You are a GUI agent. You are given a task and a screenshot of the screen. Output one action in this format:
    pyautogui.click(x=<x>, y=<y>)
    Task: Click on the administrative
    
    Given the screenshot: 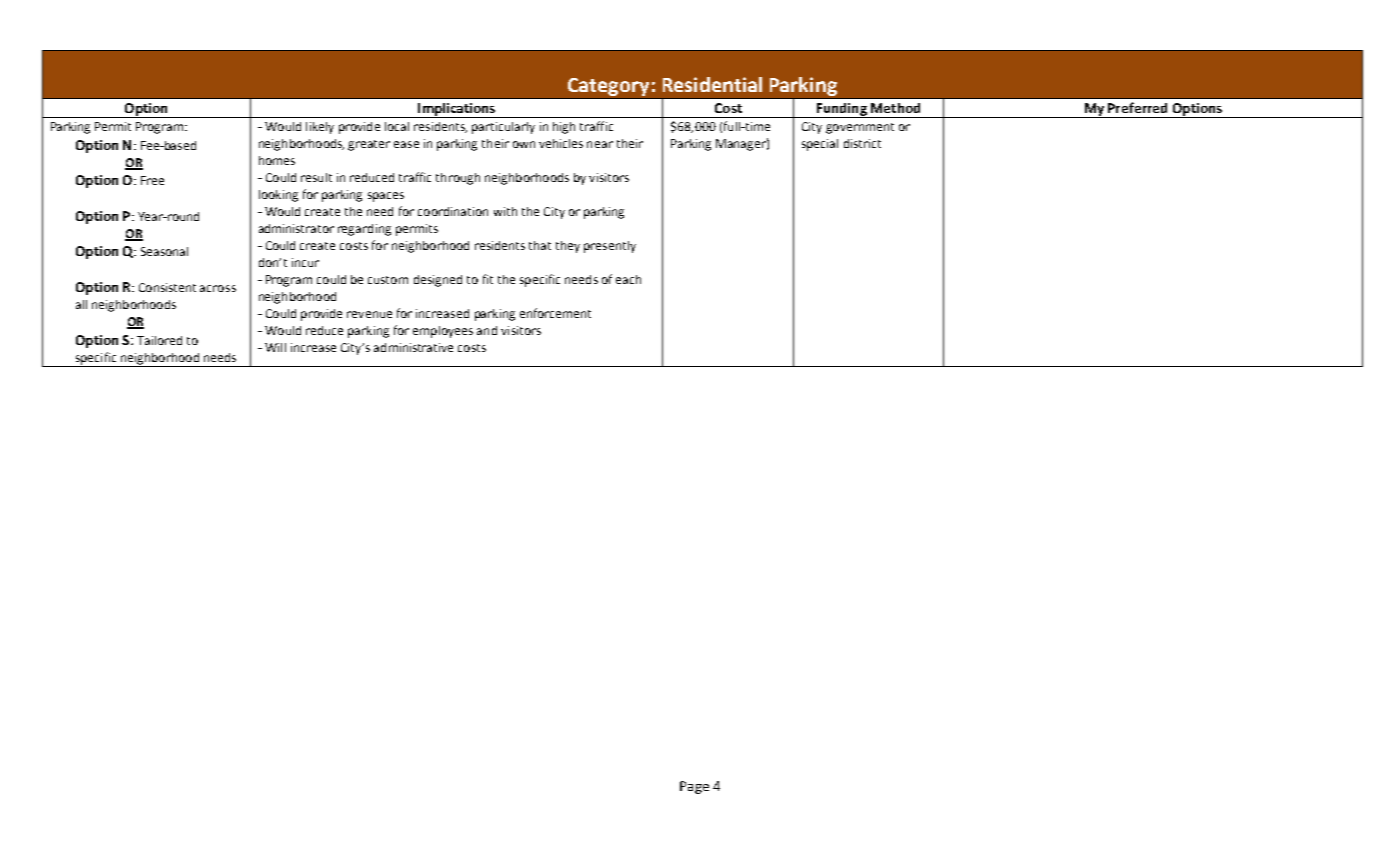 What is the action you would take?
    pyautogui.click(x=413, y=347)
